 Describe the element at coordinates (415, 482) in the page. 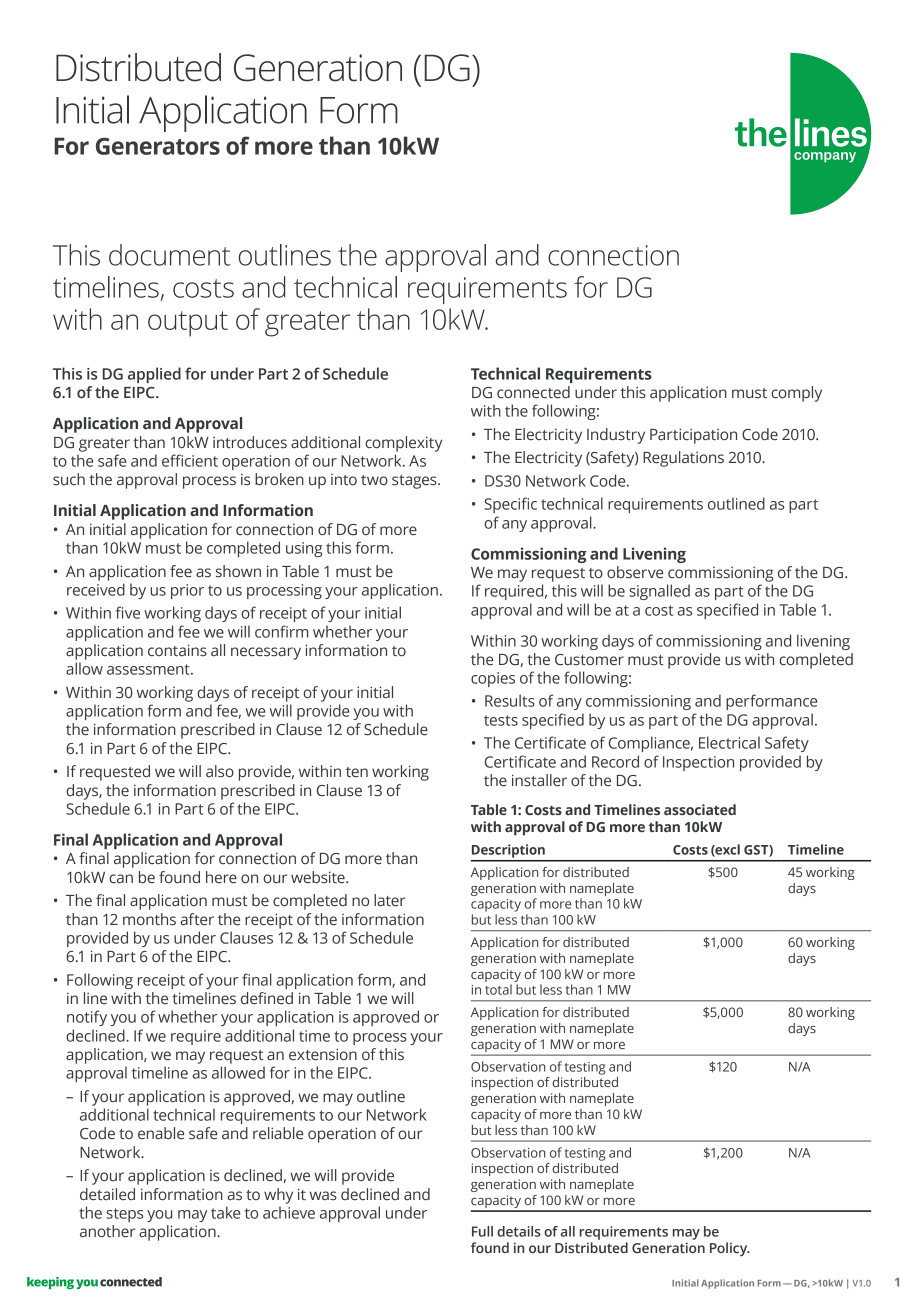

I see `stages` at that location.
